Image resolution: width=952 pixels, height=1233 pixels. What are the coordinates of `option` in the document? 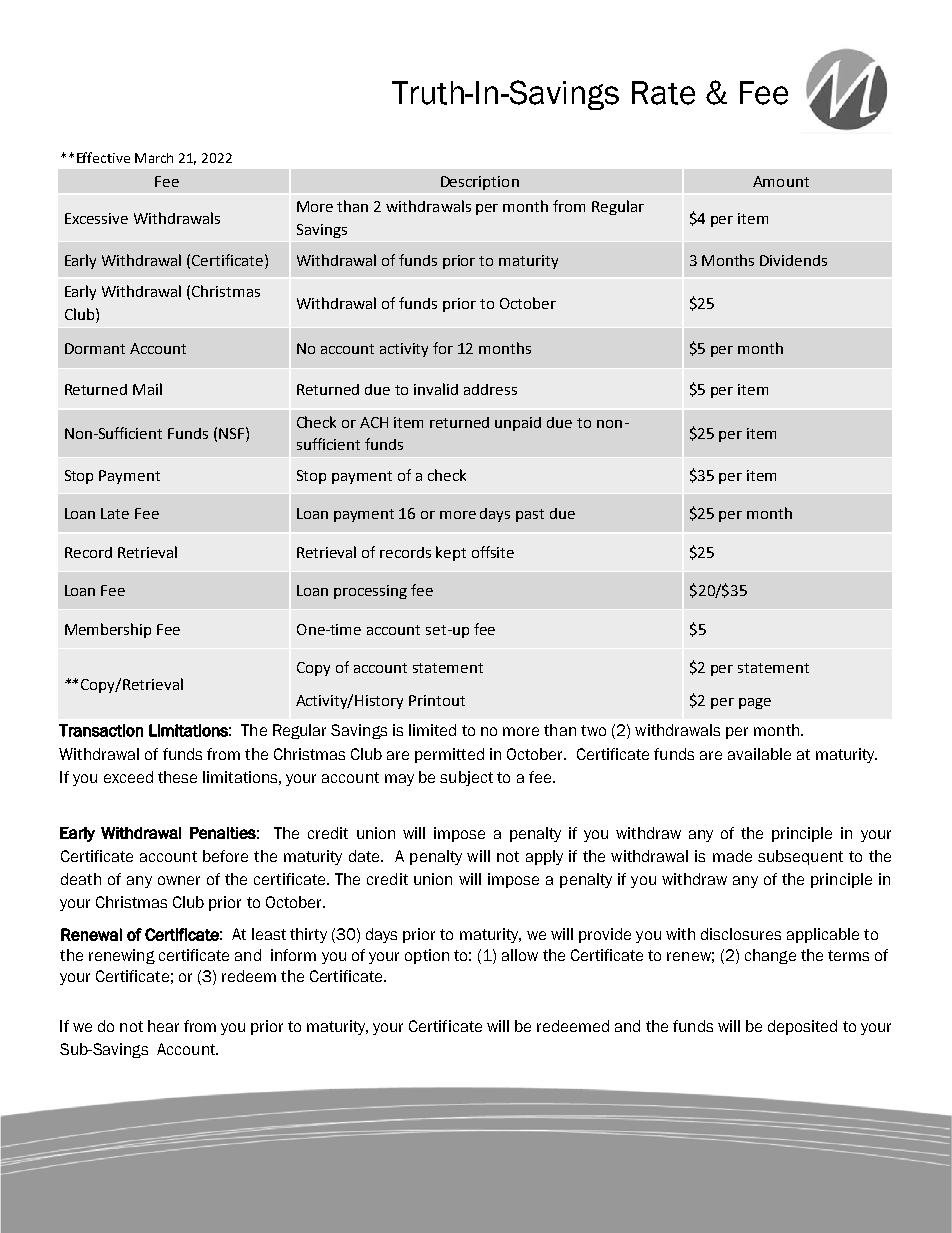 It's located at (427, 956).
